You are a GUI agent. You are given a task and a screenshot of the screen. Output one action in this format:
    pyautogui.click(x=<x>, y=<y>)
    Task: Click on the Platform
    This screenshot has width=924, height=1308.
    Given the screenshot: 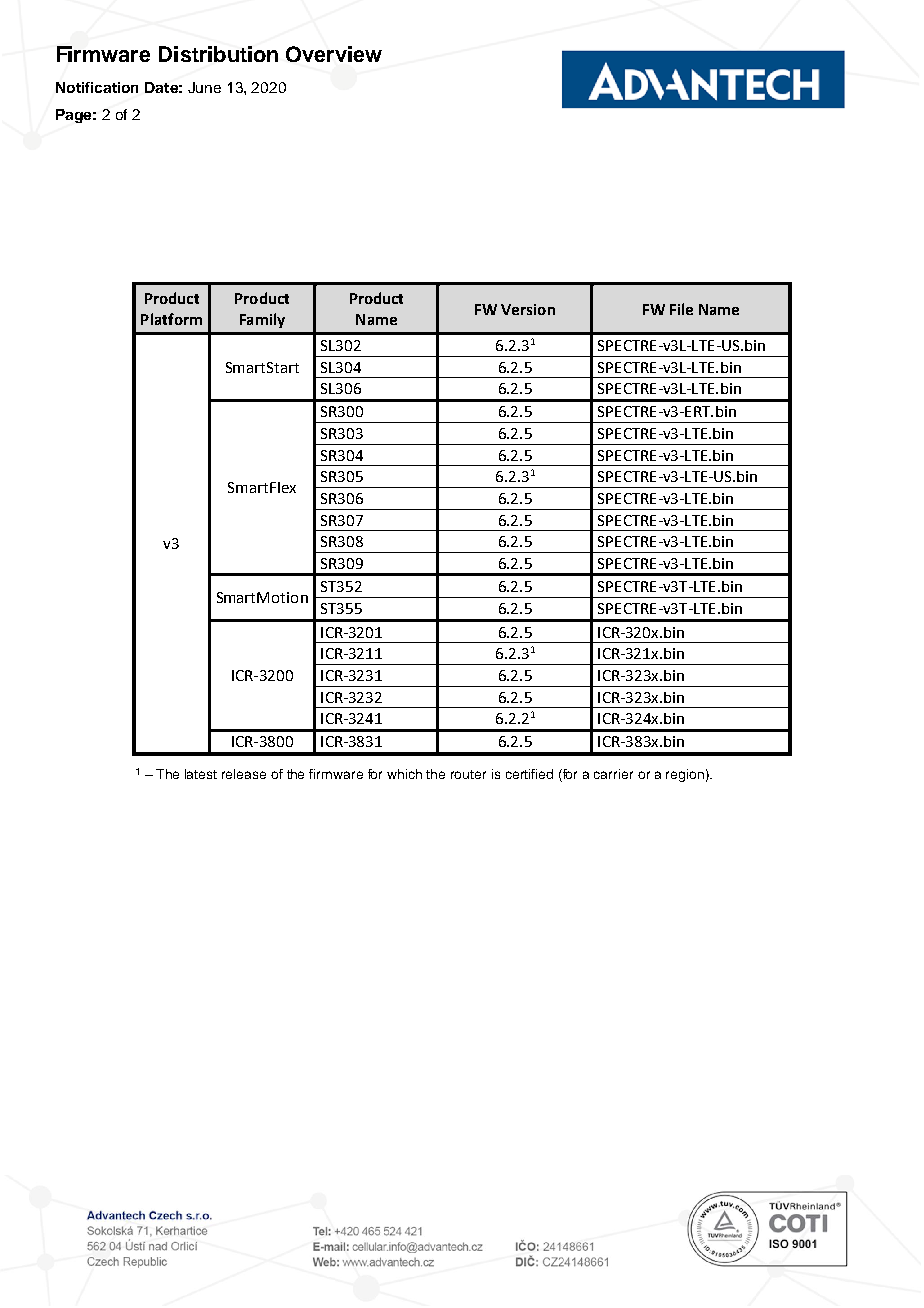 What is the action you would take?
    pyautogui.click(x=171, y=319)
